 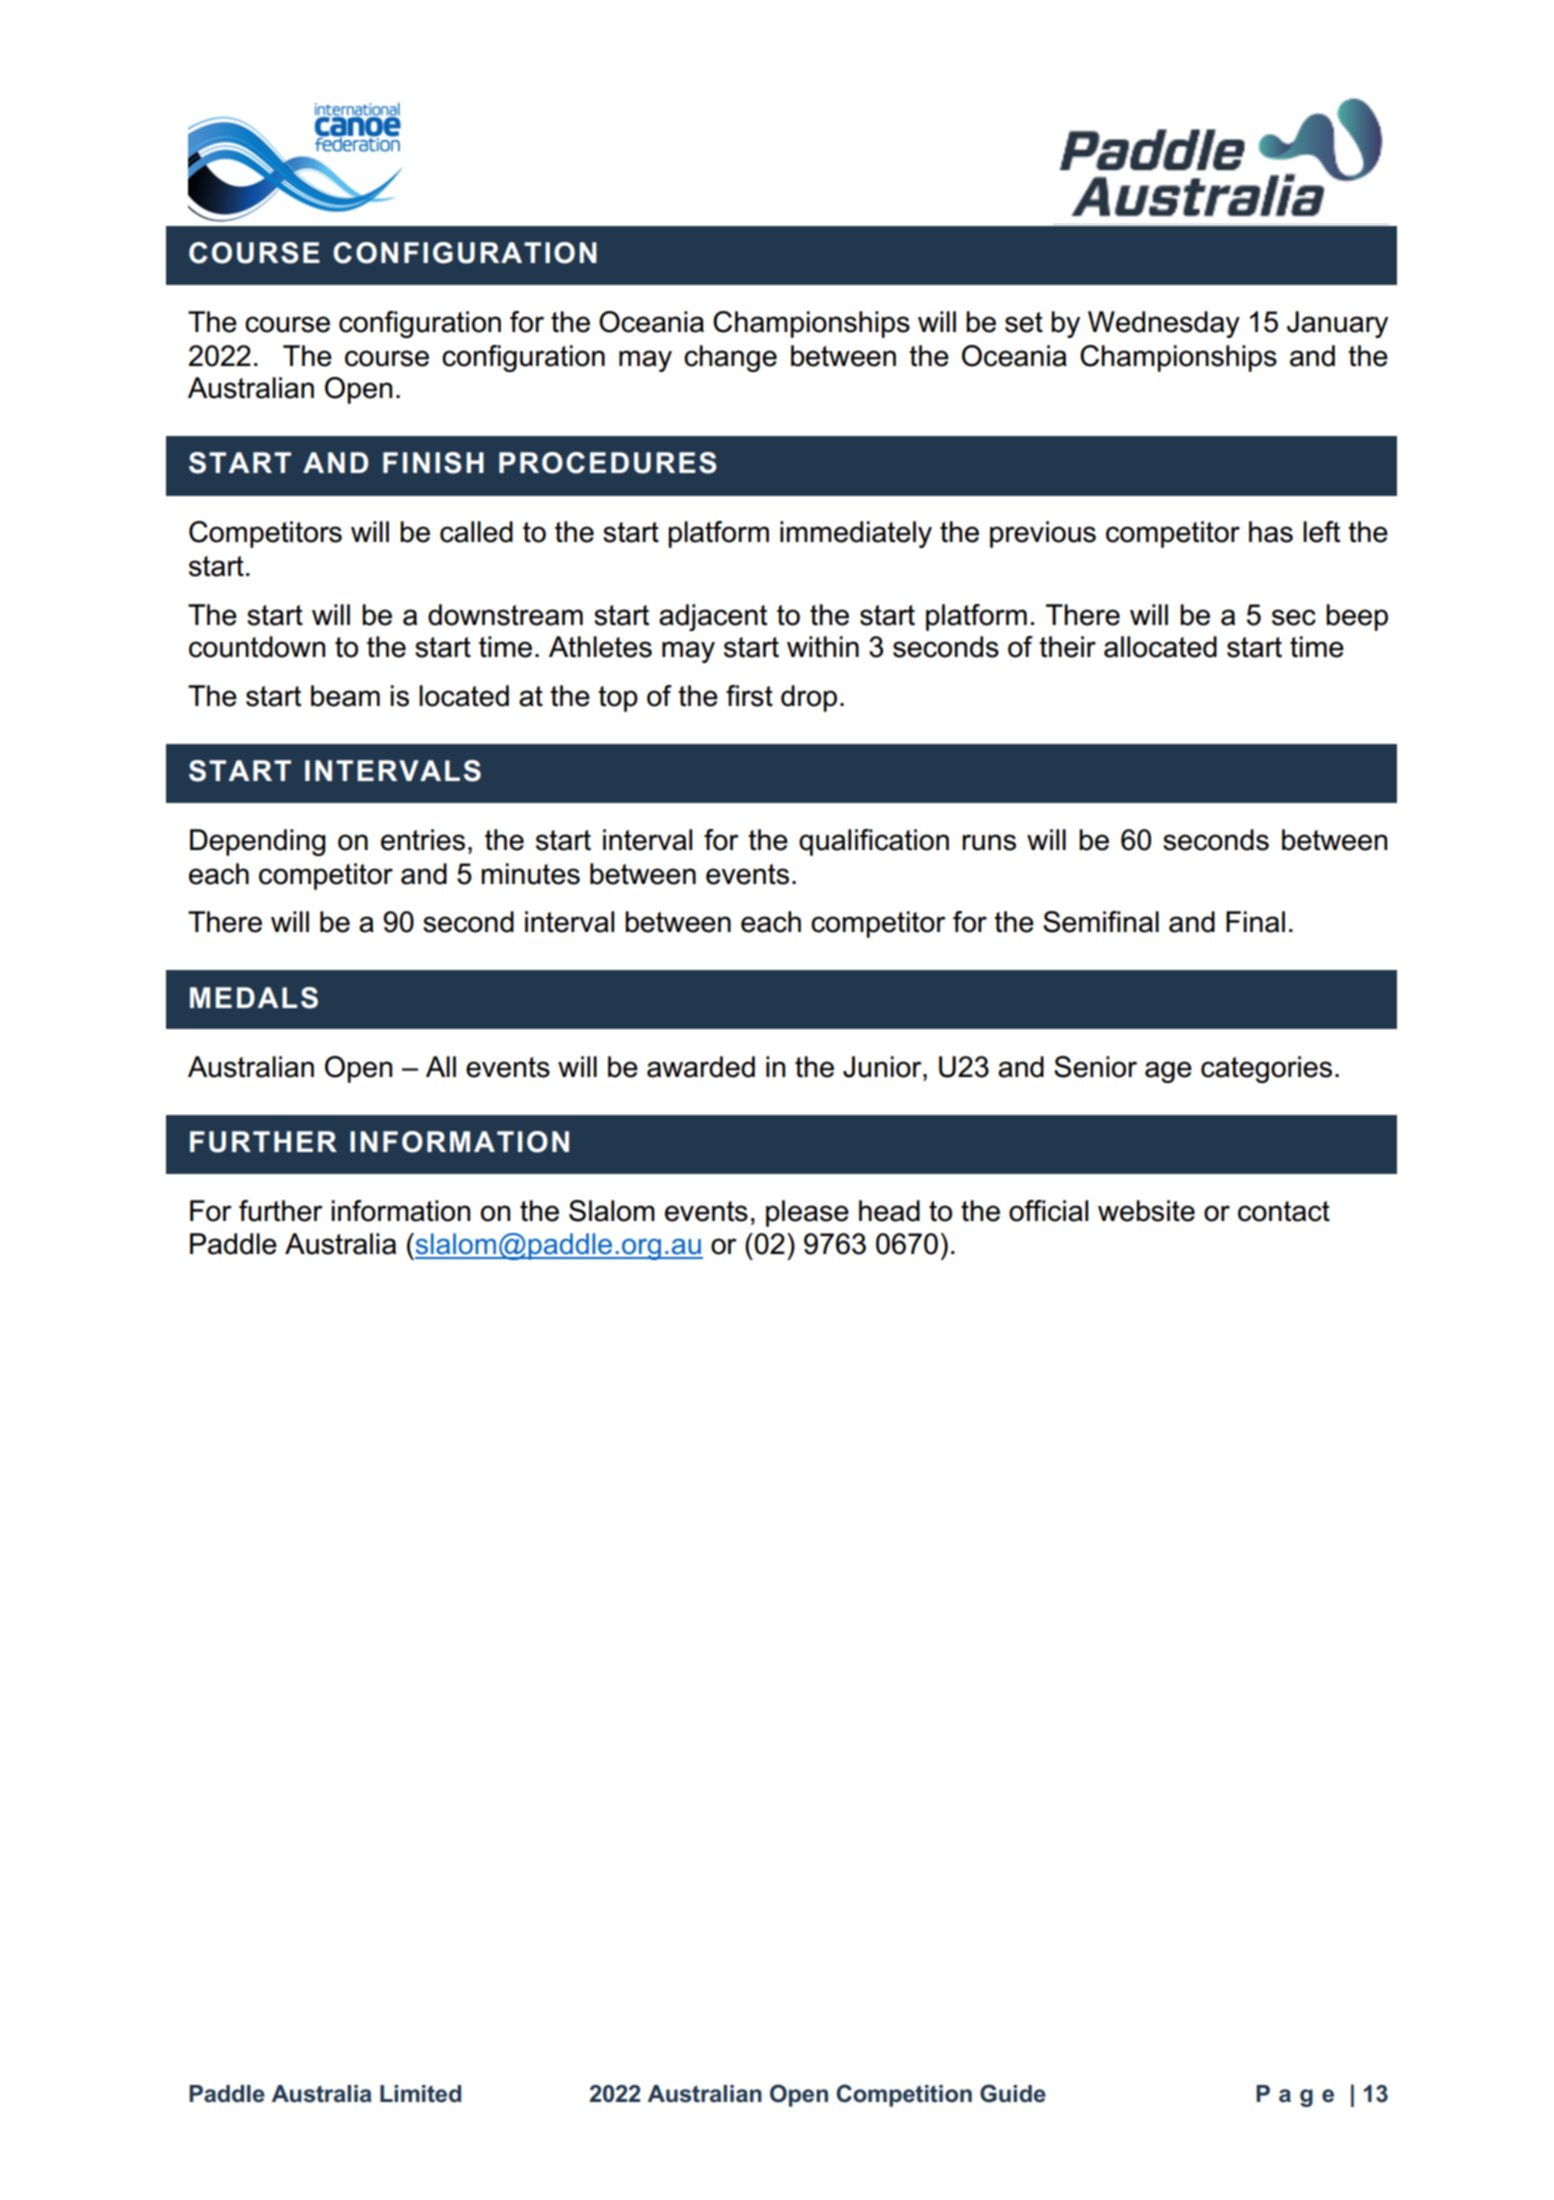 What do you see at coordinates (433, 463) in the screenshot?
I see `FINISH` at bounding box center [433, 463].
